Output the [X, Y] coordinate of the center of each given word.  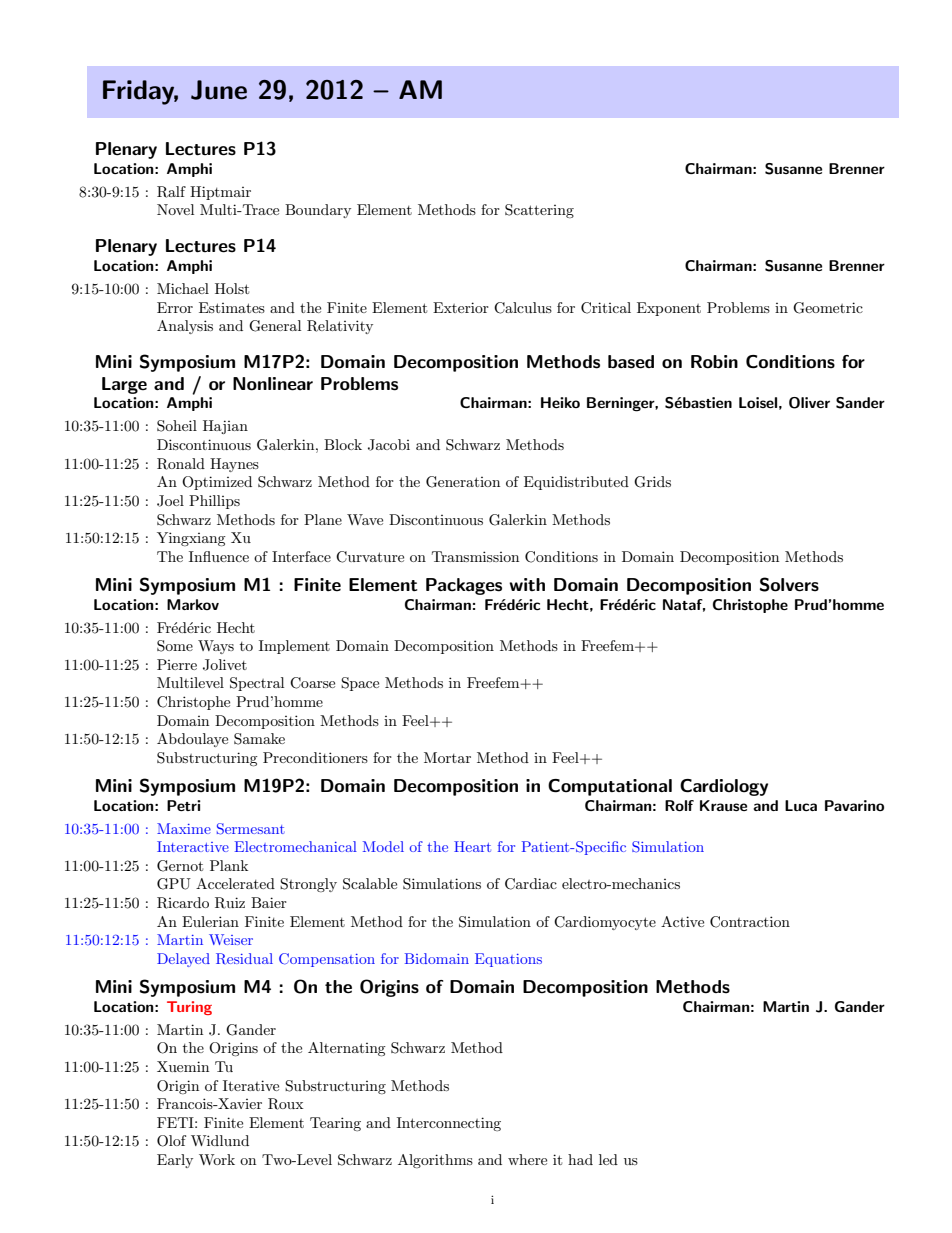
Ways [216, 647]
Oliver [809, 403]
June [219, 90]
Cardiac [531, 884]
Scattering [539, 211]
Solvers [789, 584]
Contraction [750, 922]
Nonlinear [273, 384]
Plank [229, 865]
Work [217, 1159]
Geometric [828, 308]
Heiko [560, 402]
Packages [464, 586]
